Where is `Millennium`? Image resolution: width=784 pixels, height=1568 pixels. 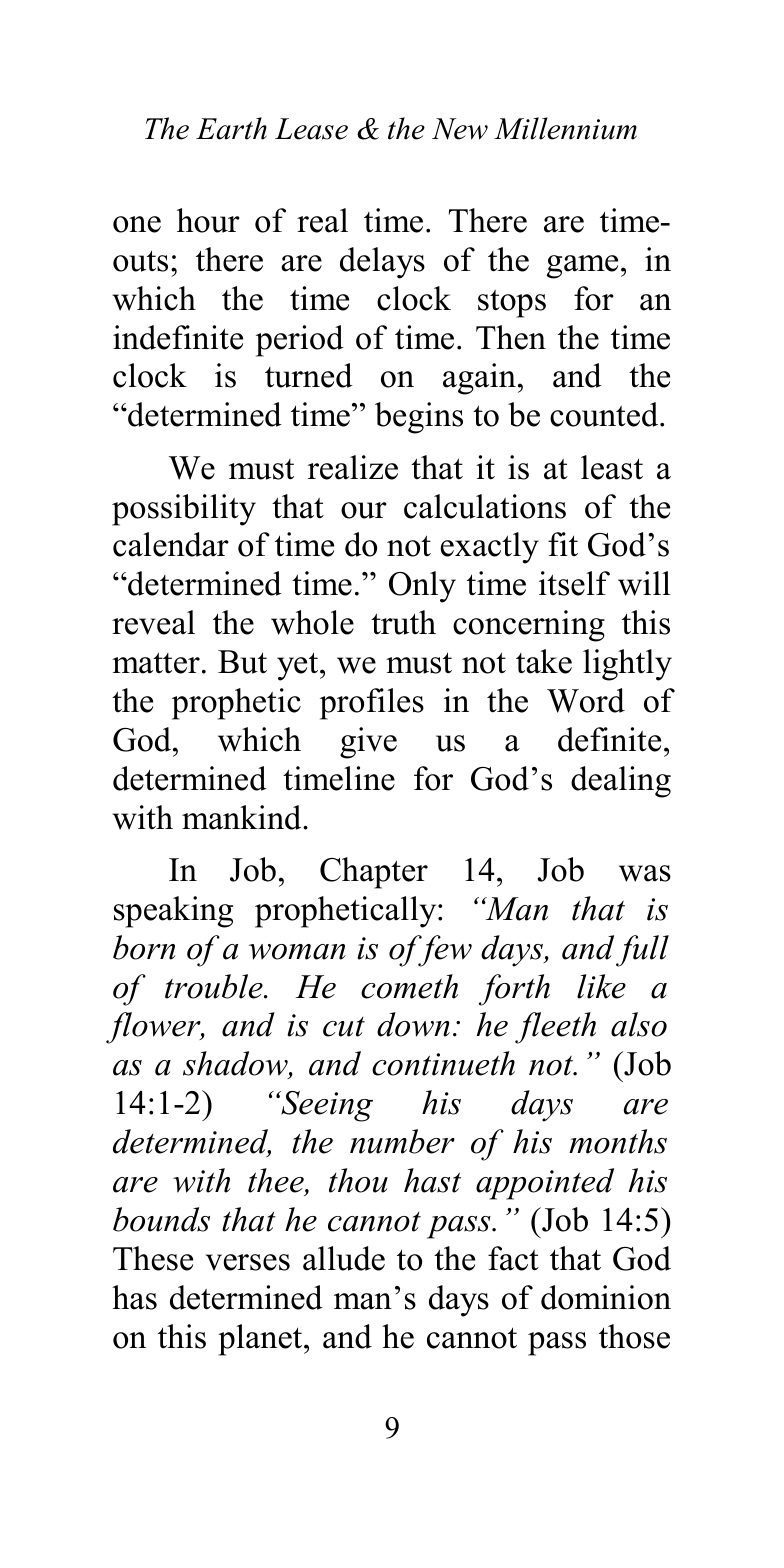
Millennium is located at coordinates (565, 128).
